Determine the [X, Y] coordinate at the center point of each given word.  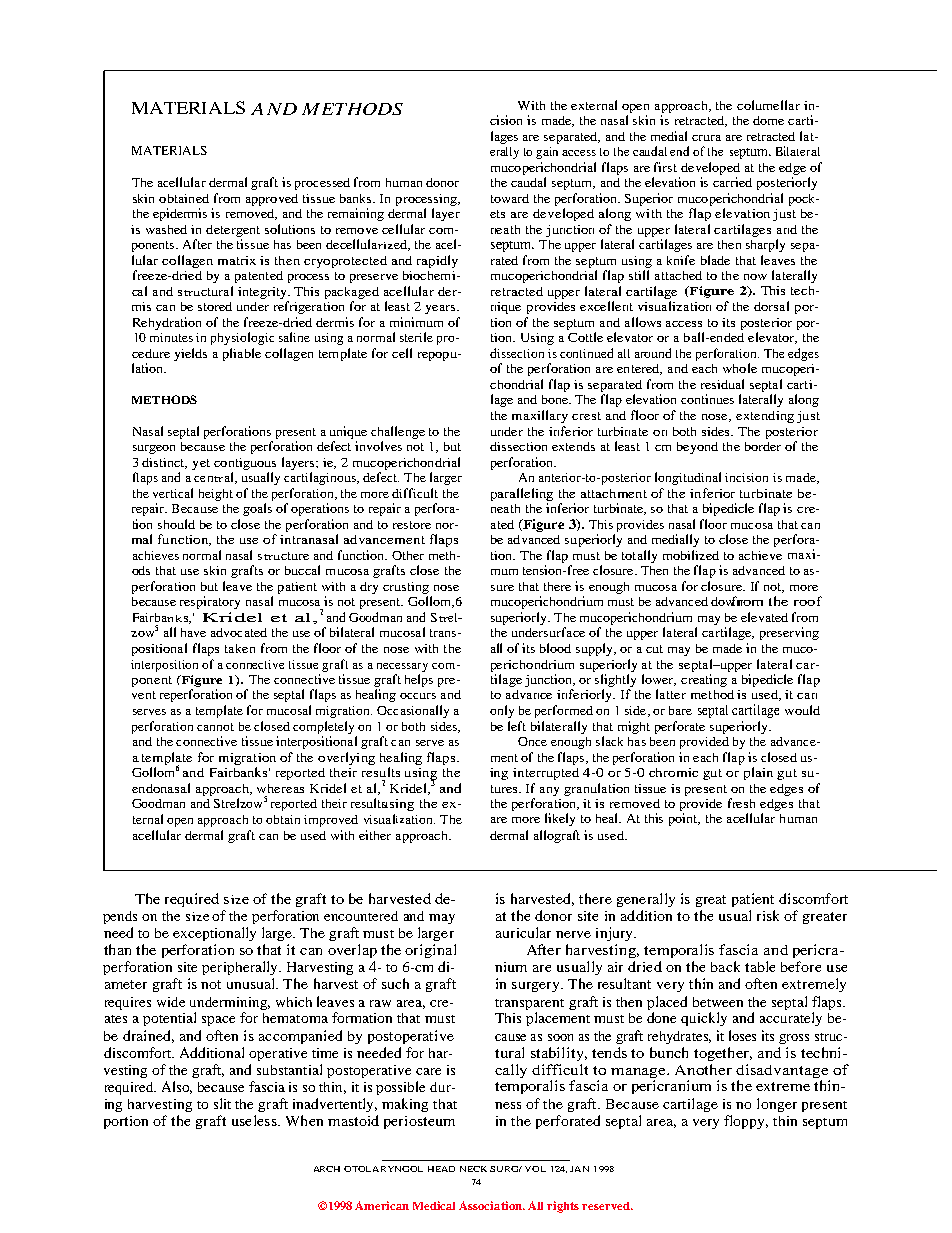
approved [272, 200]
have [193, 632]
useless [255, 1120]
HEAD [441, 1169]
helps [419, 680]
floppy [746, 1122]
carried [732, 182]
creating [704, 680]
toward [510, 198]
